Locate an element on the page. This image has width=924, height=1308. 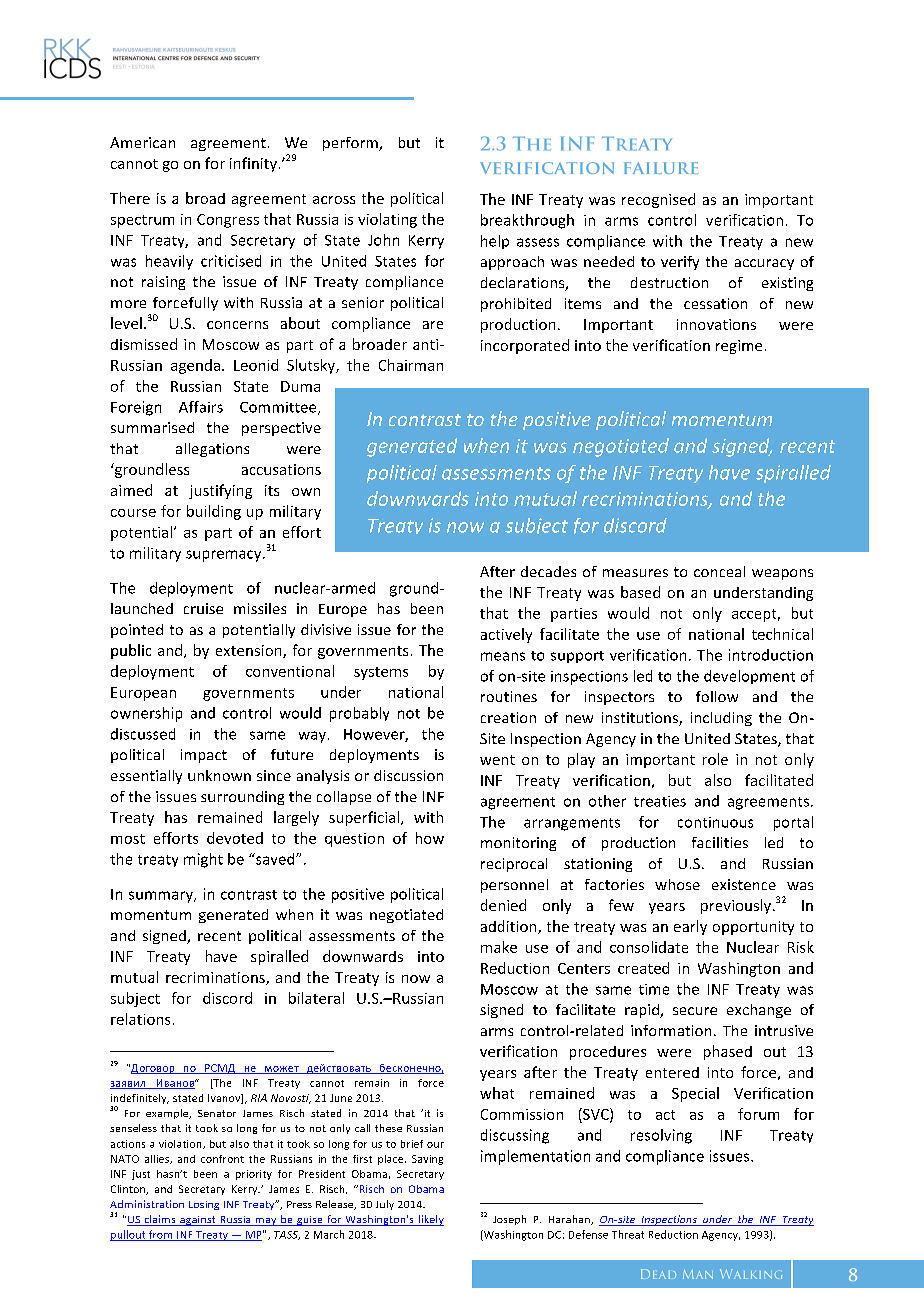
breakthrough is located at coordinates (527, 221).
